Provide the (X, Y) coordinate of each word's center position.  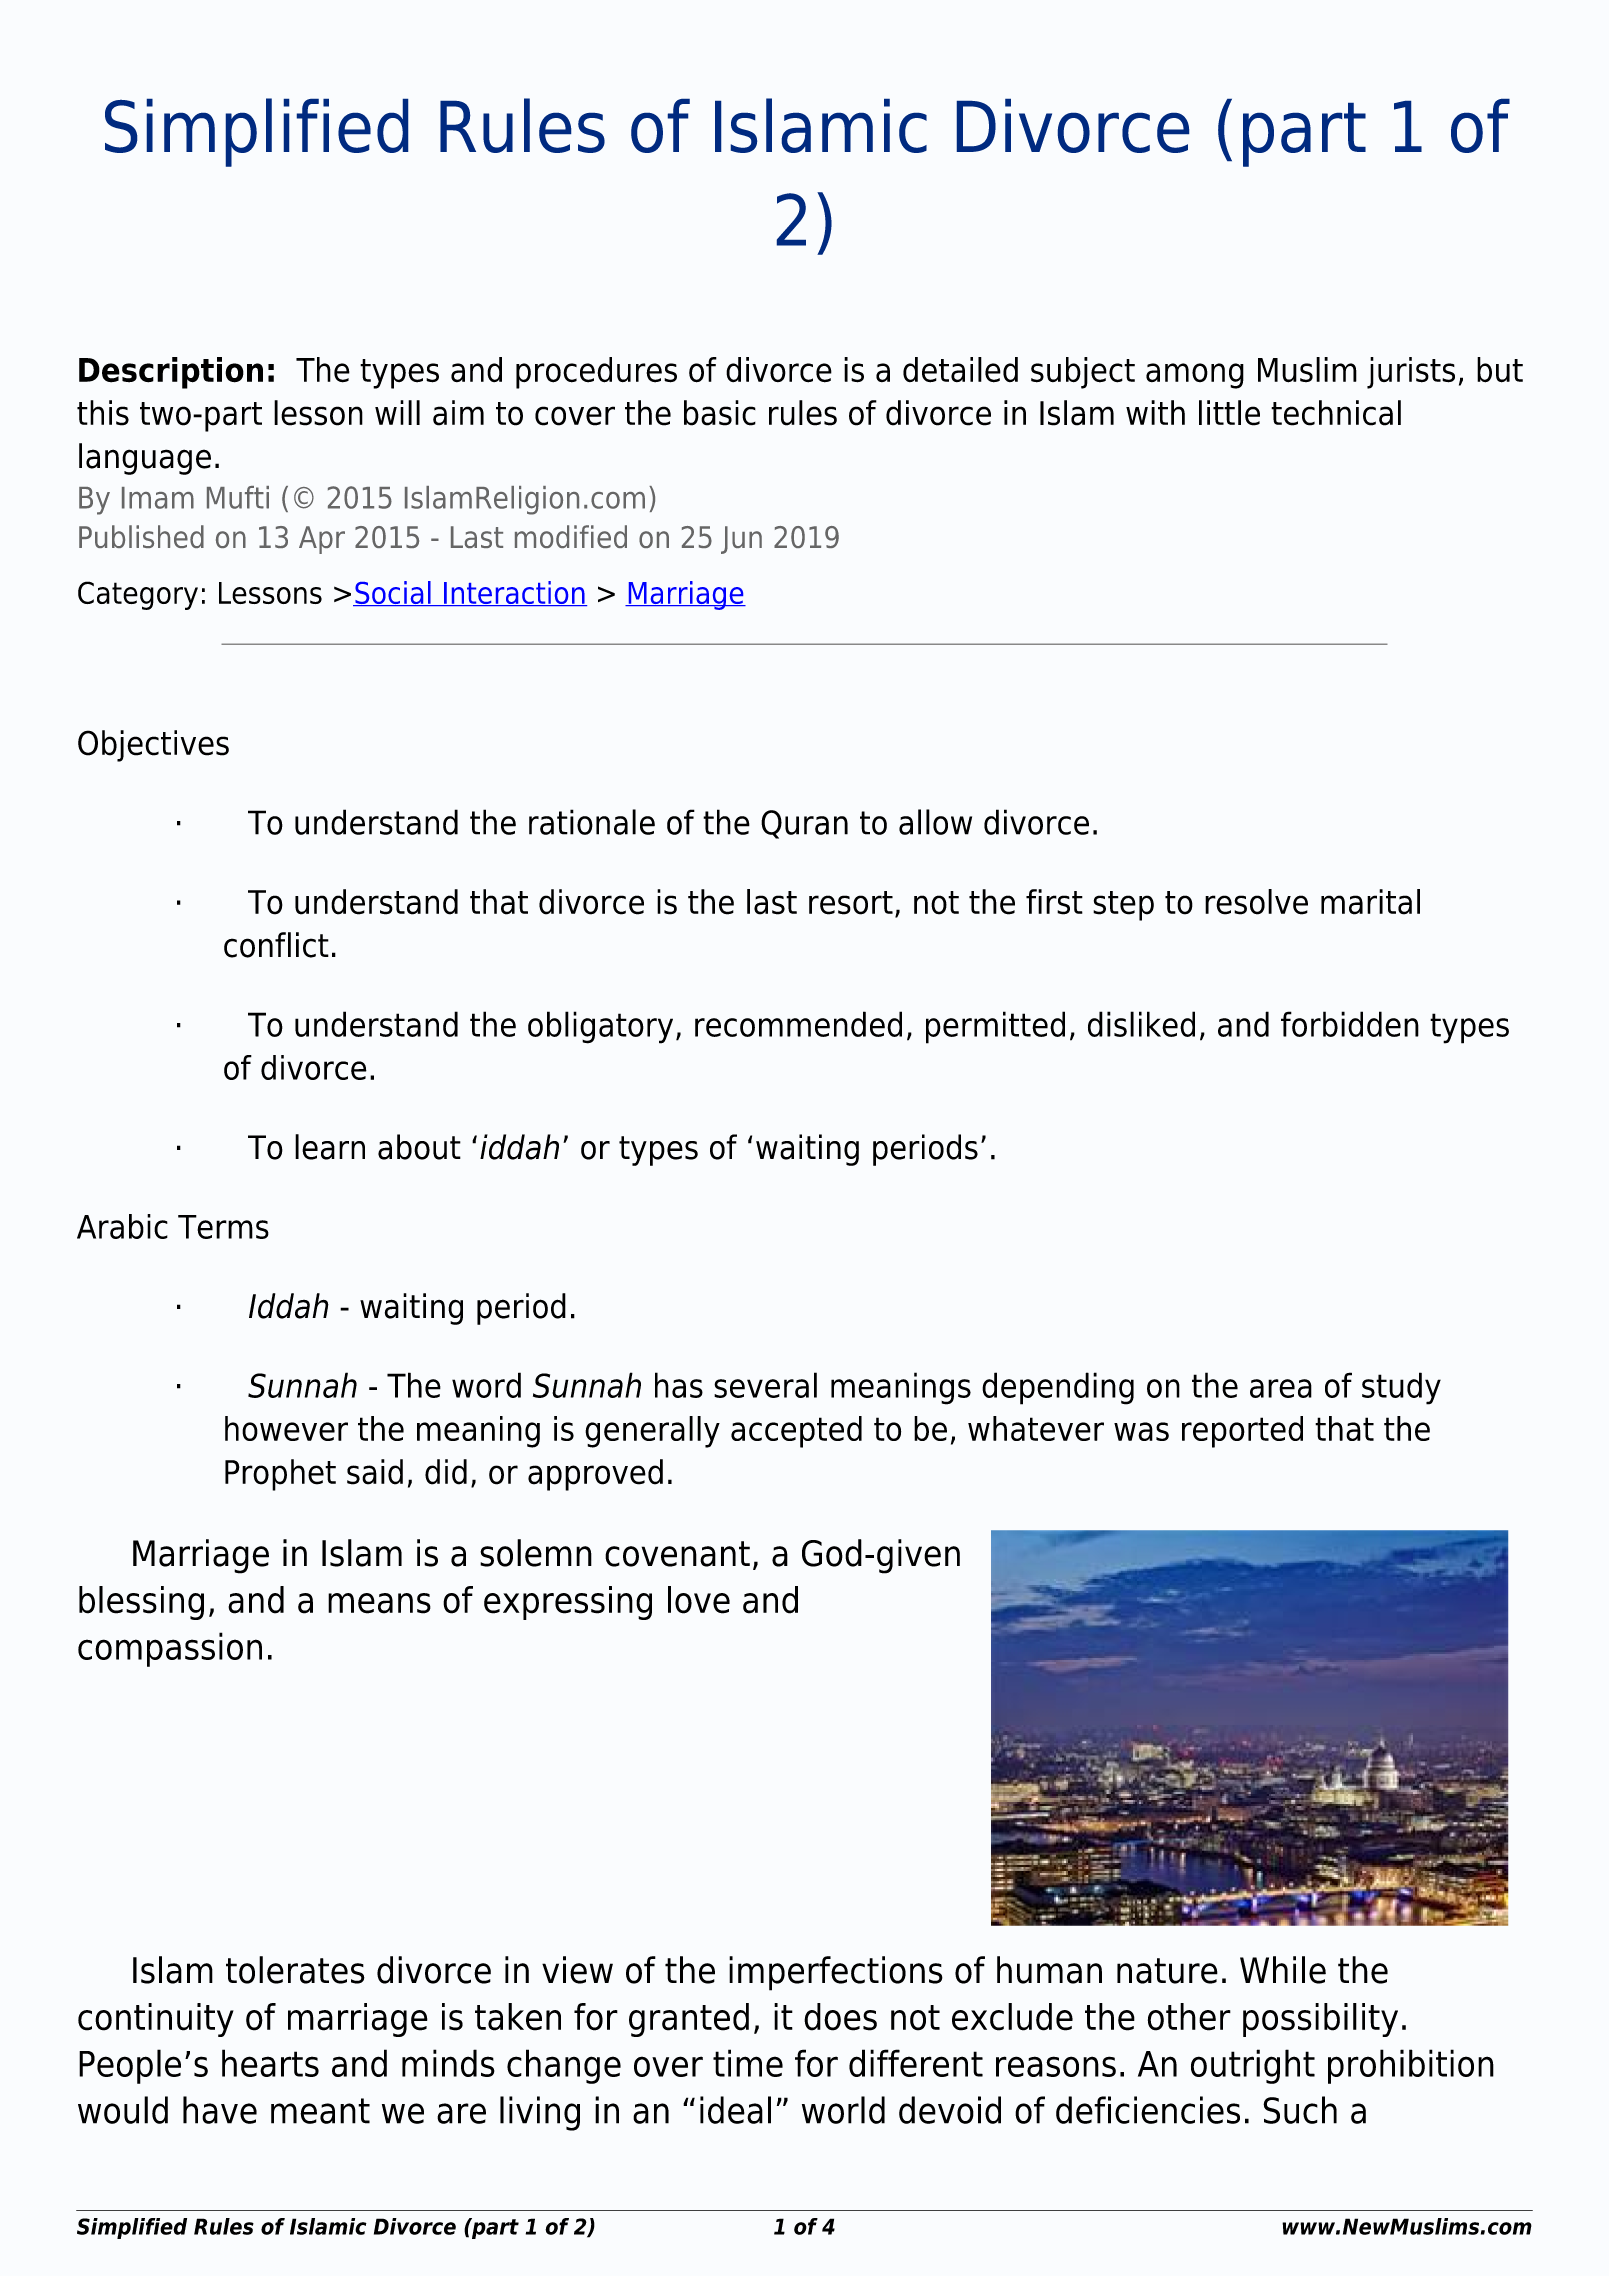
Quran (804, 824)
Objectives (153, 746)
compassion (170, 1649)
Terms (223, 1227)
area (1281, 1388)
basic (720, 413)
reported (1242, 1432)
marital (1370, 902)
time (748, 2063)
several (765, 1385)
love (699, 1600)
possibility (1320, 2020)
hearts (270, 2063)
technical (1336, 413)
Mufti (238, 497)
